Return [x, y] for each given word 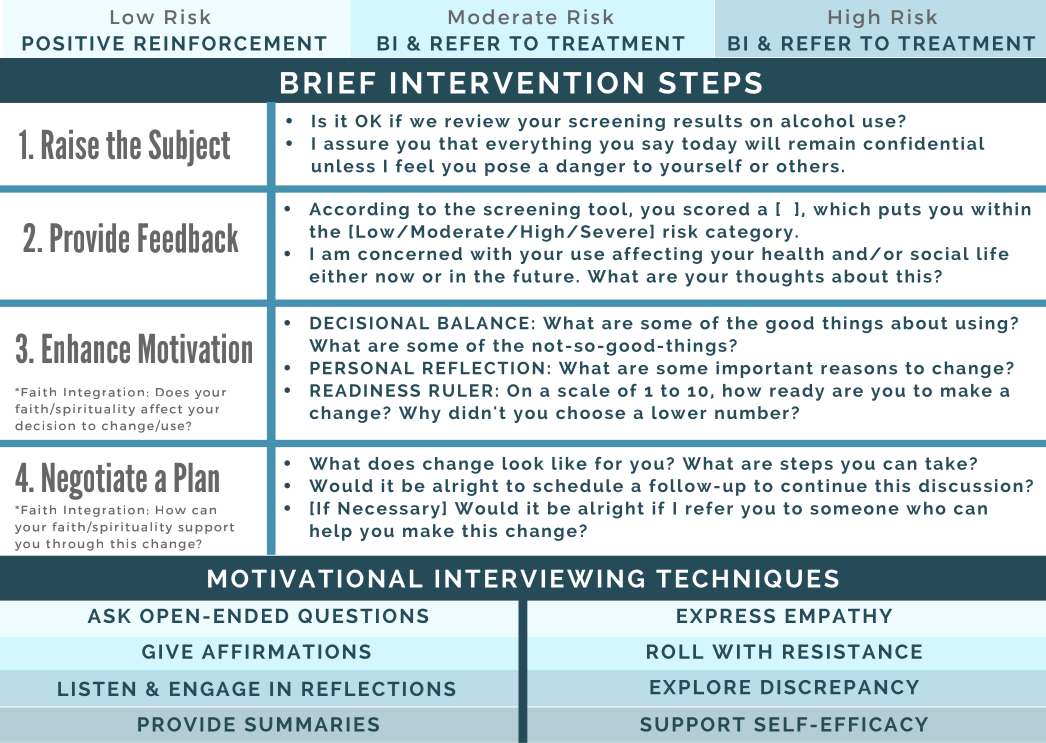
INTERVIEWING [539, 578]
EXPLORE [700, 687]
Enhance [86, 348]
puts [900, 211]
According [359, 210]
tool [609, 209]
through [74, 545]
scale [584, 390]
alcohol [818, 121]
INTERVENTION [517, 83]
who [926, 508]
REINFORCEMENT [231, 43]
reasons [859, 370]
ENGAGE [215, 688]
